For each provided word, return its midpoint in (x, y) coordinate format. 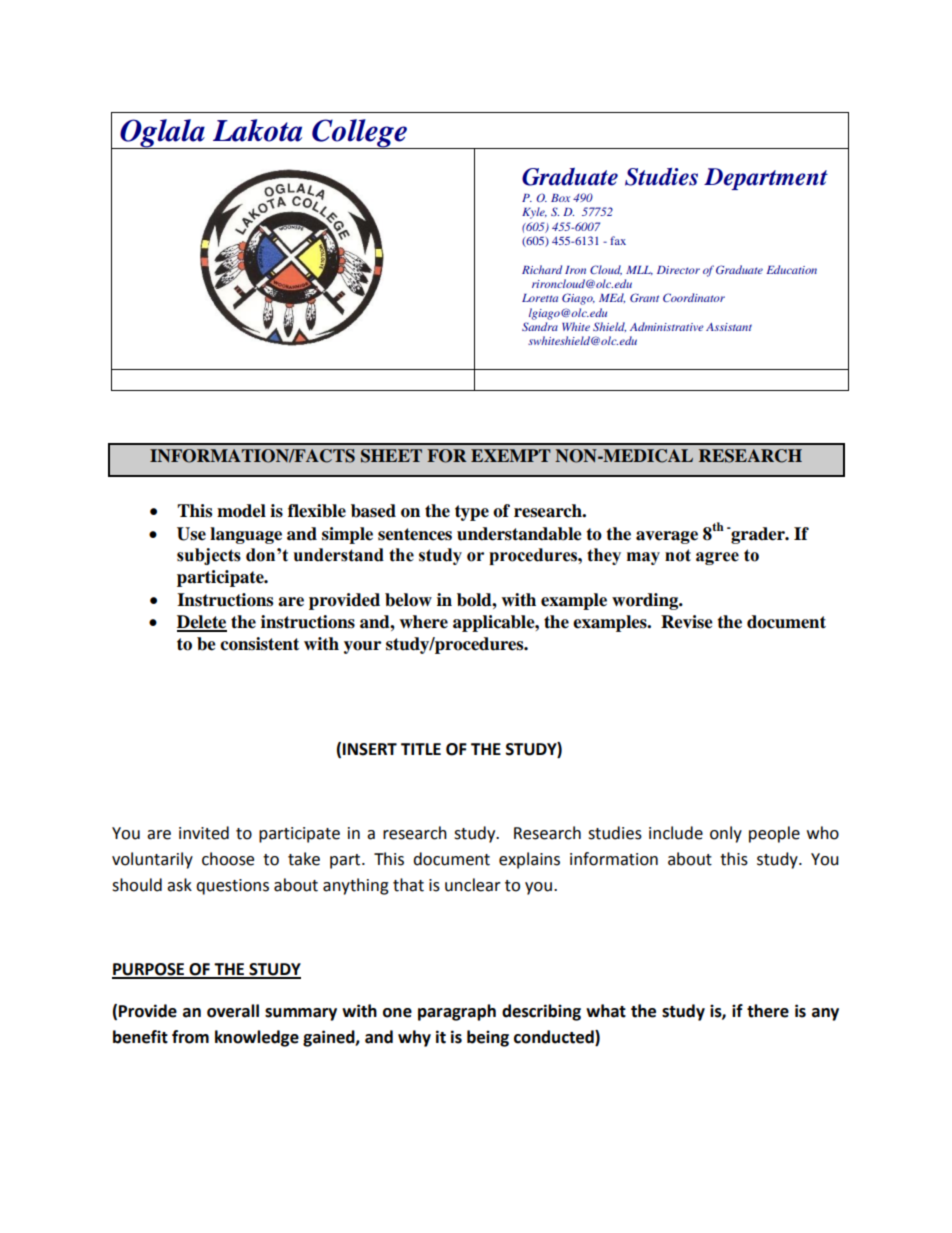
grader (758, 535)
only (726, 834)
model (241, 511)
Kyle (534, 213)
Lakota (257, 130)
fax (618, 240)
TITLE (421, 749)
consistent (259, 644)
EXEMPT (511, 455)
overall (233, 1011)
